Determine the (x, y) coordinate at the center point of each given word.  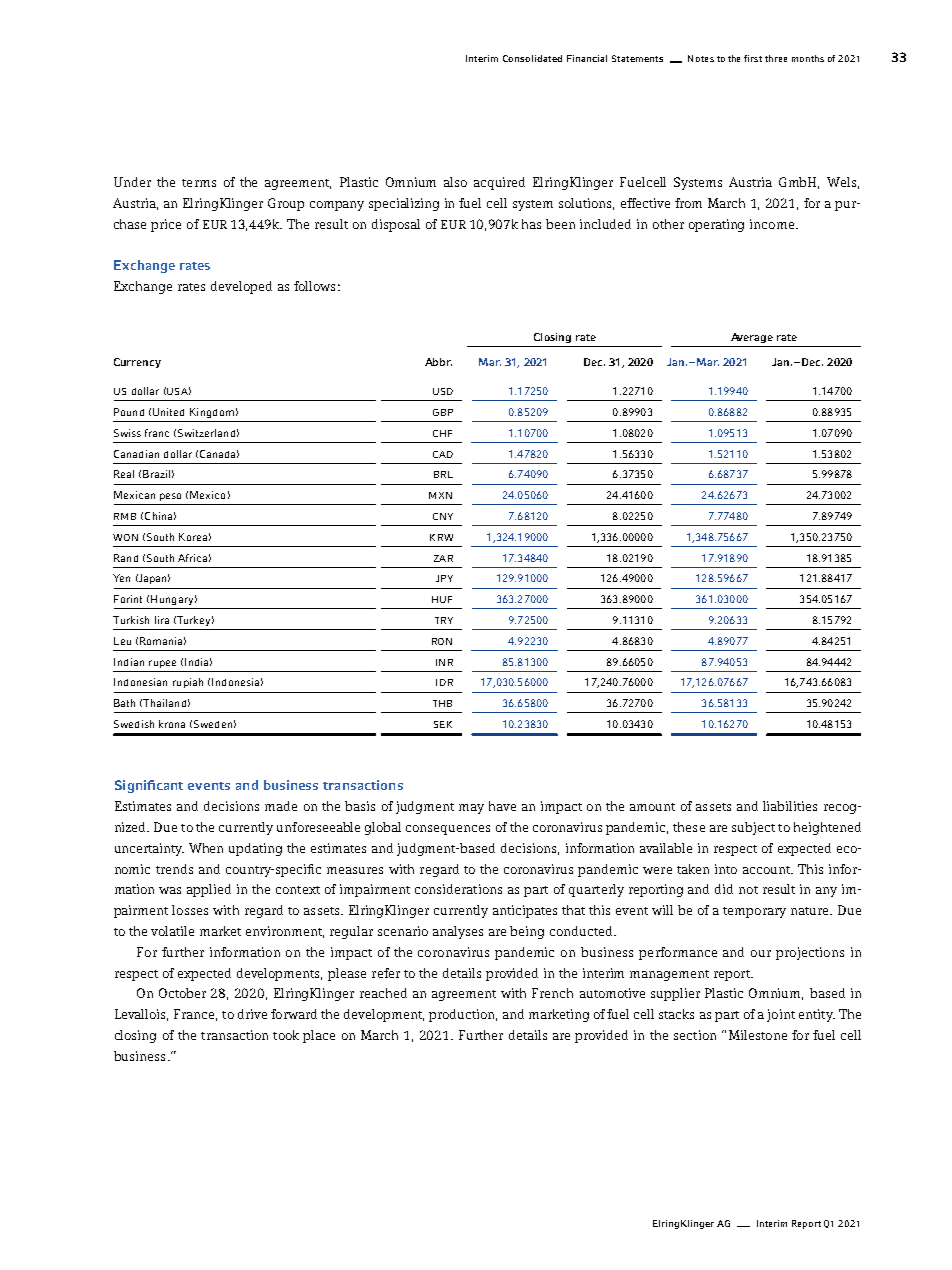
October (182, 993)
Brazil (156, 474)
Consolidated (532, 58)
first (753, 58)
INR (444, 662)
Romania (161, 641)
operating (716, 225)
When (206, 848)
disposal (396, 225)
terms (199, 183)
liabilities (790, 806)
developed (241, 287)
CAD (443, 454)
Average (752, 338)
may (471, 809)
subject (753, 828)
